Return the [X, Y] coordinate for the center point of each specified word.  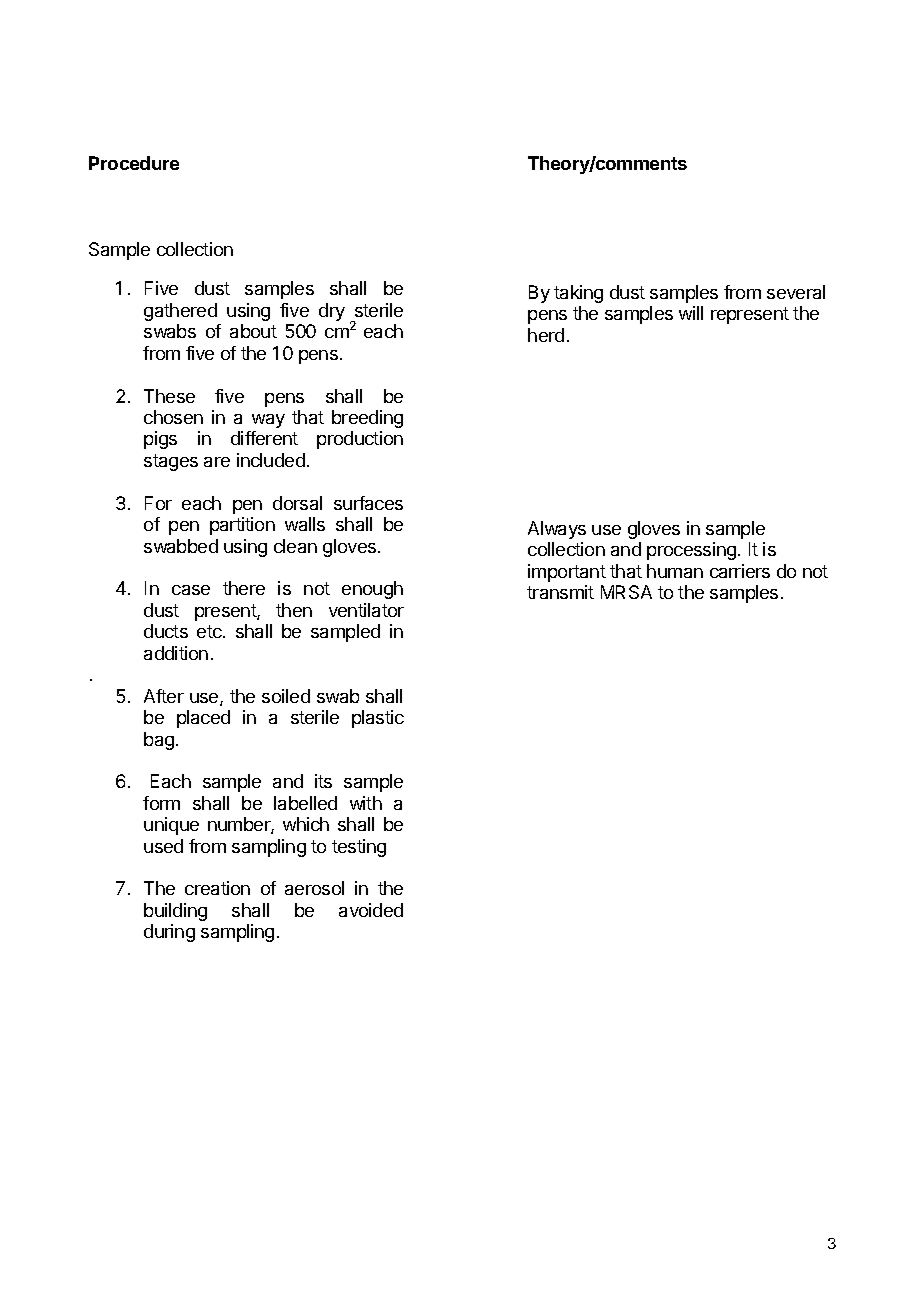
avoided [371, 910]
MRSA [626, 592]
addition [176, 653]
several [796, 292]
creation [217, 888]
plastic [378, 719]
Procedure [134, 163]
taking [578, 294]
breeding [367, 419]
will [691, 313]
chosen [173, 417]
